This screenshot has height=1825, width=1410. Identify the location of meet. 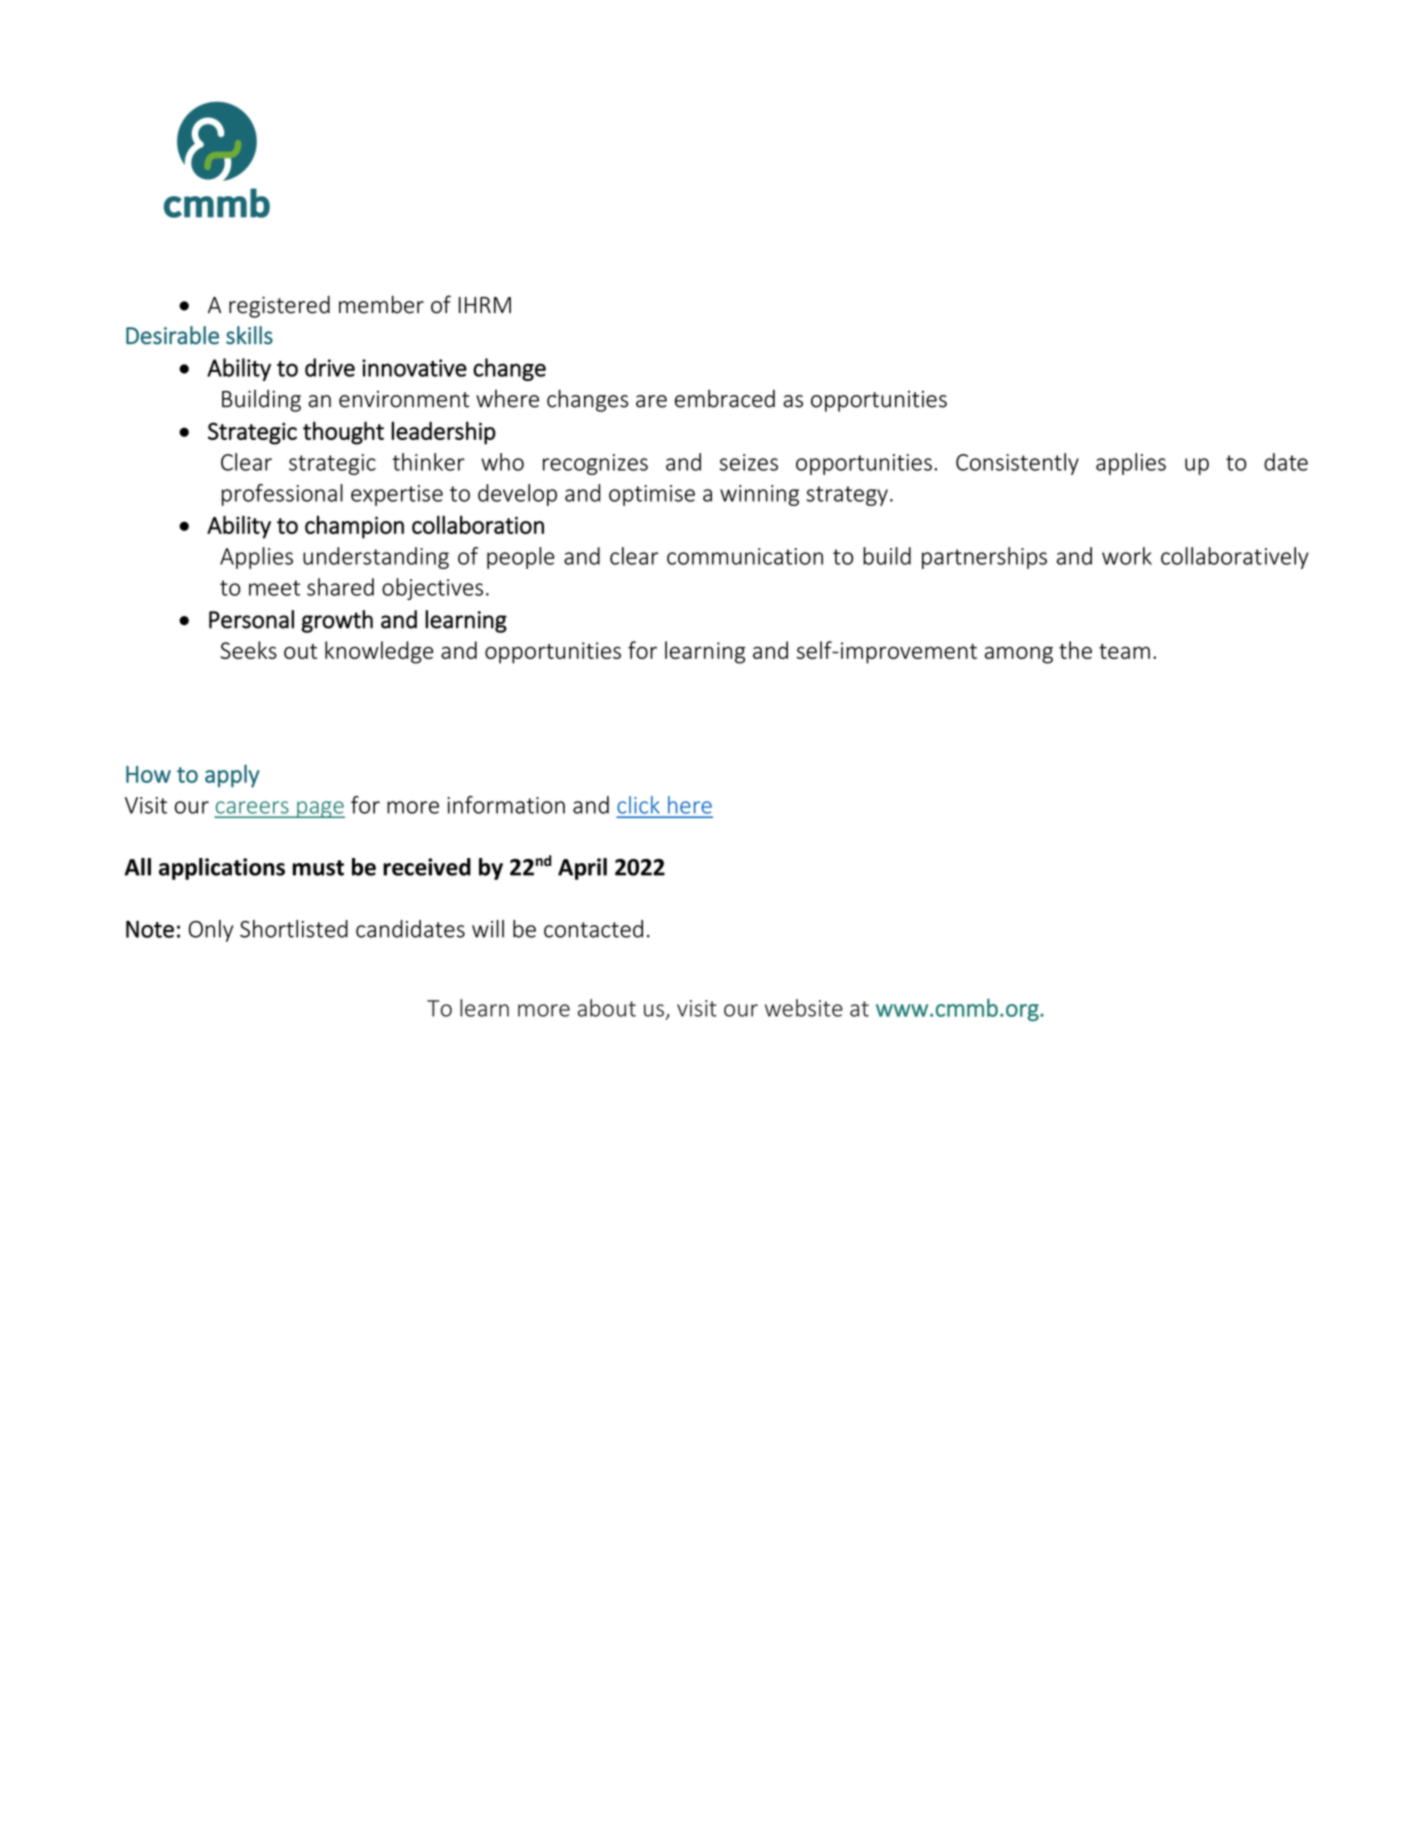
(274, 588).
